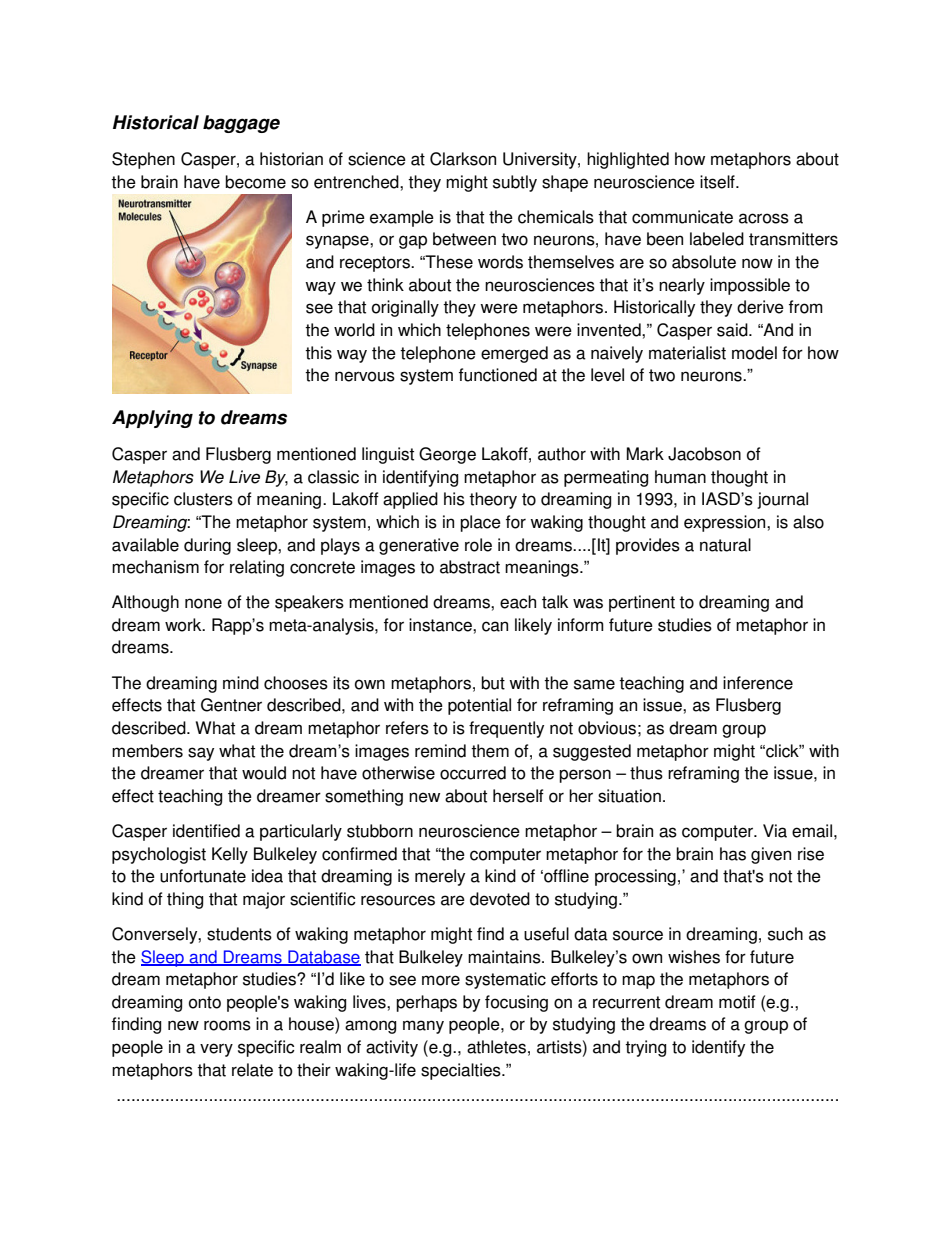  I want to click on none, so click(203, 603).
